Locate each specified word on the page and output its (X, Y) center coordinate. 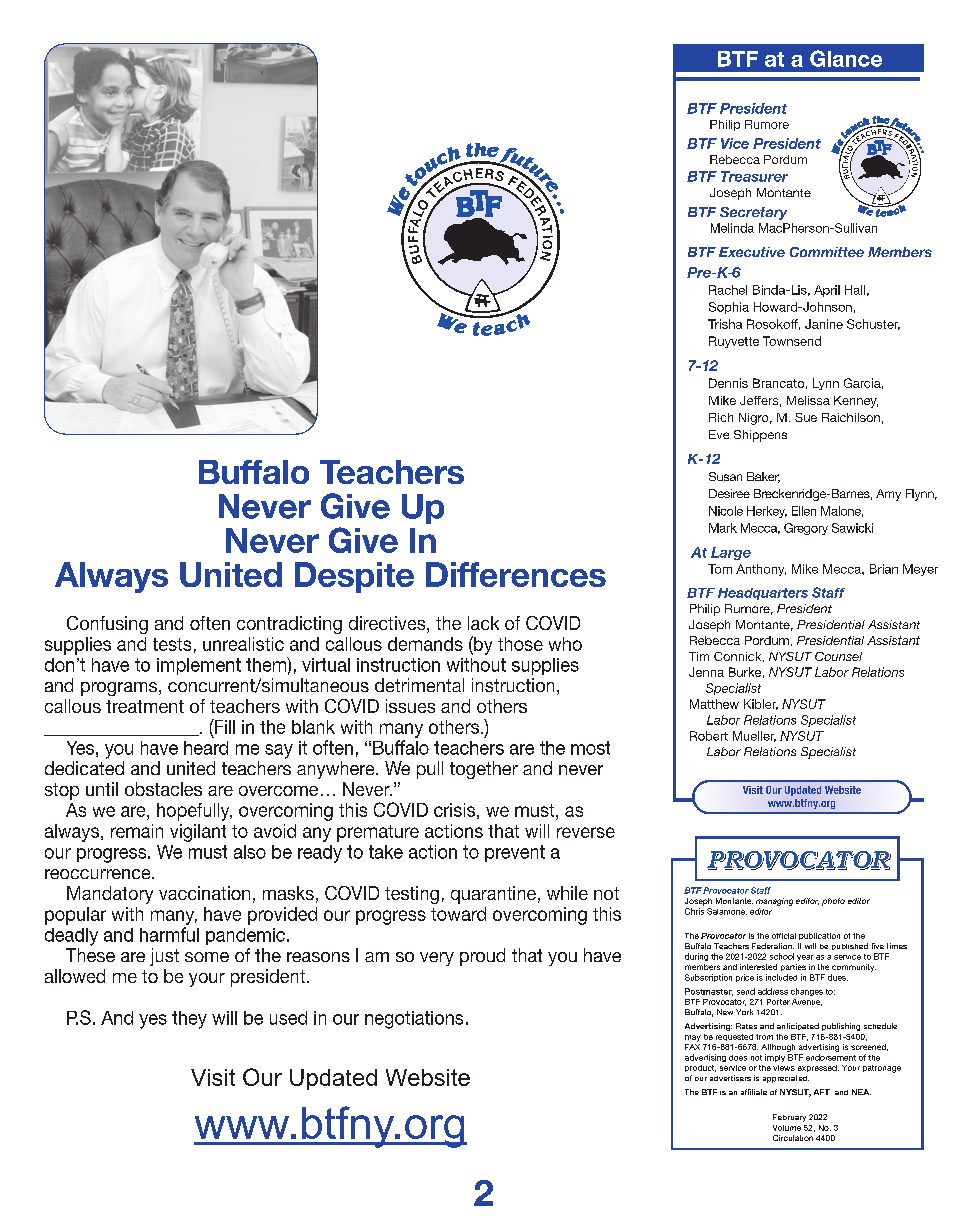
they (189, 1020)
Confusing (107, 625)
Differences (516, 574)
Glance (846, 58)
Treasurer (754, 176)
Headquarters (763, 594)
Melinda (732, 228)
